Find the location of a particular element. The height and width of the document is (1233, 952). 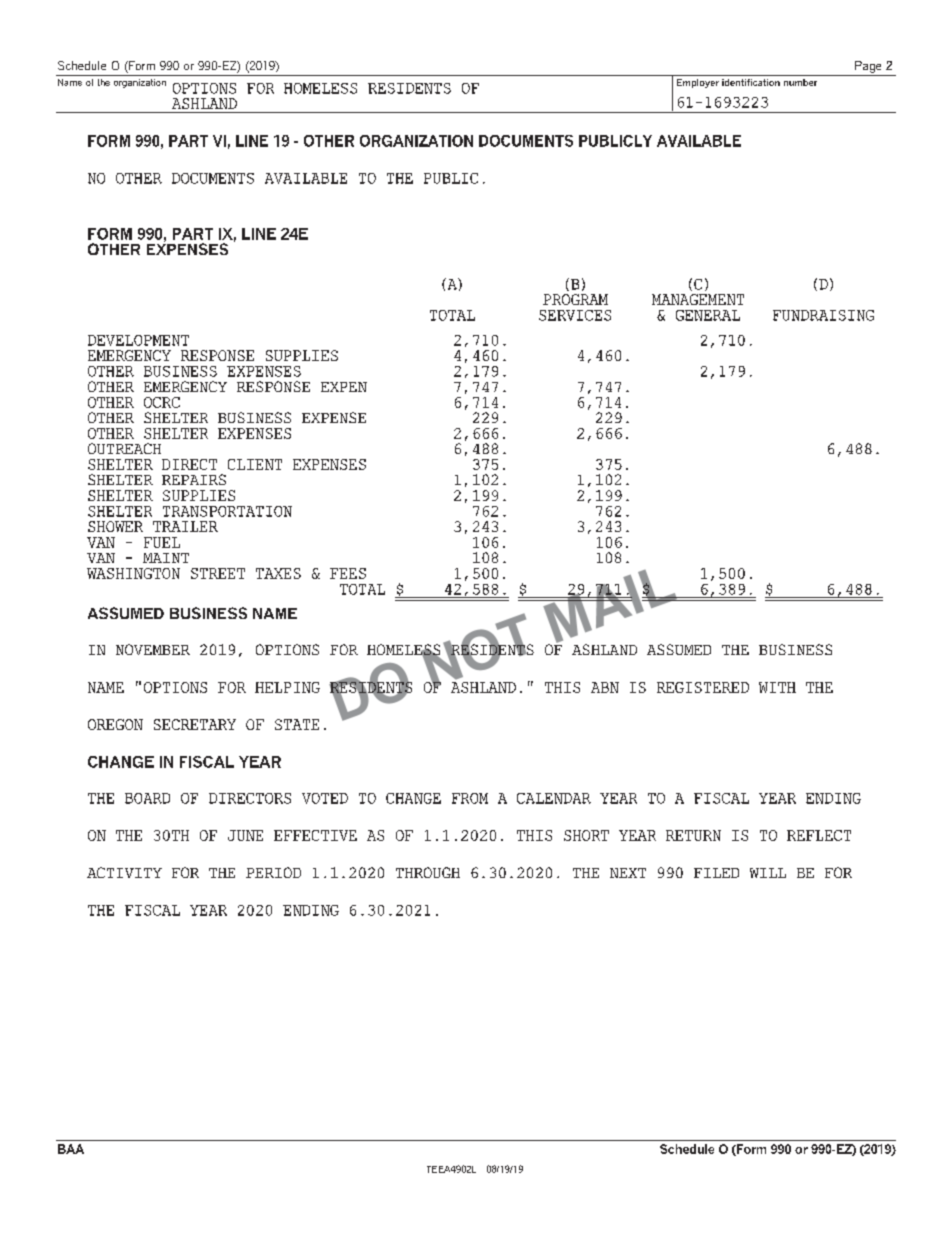

THROUGH is located at coordinates (428, 872).
